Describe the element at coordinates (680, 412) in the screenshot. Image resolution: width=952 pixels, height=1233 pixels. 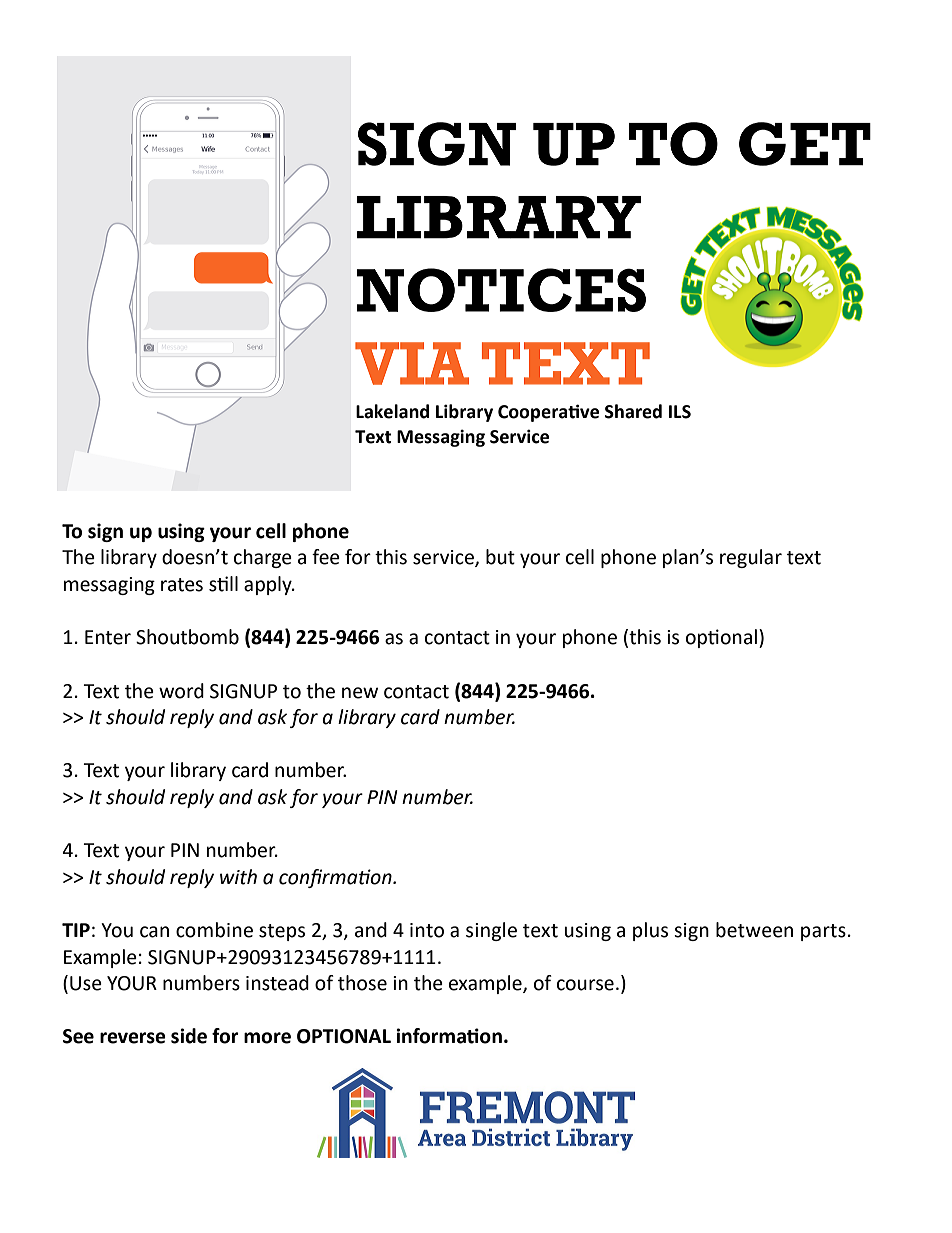
I see `ILS` at that location.
